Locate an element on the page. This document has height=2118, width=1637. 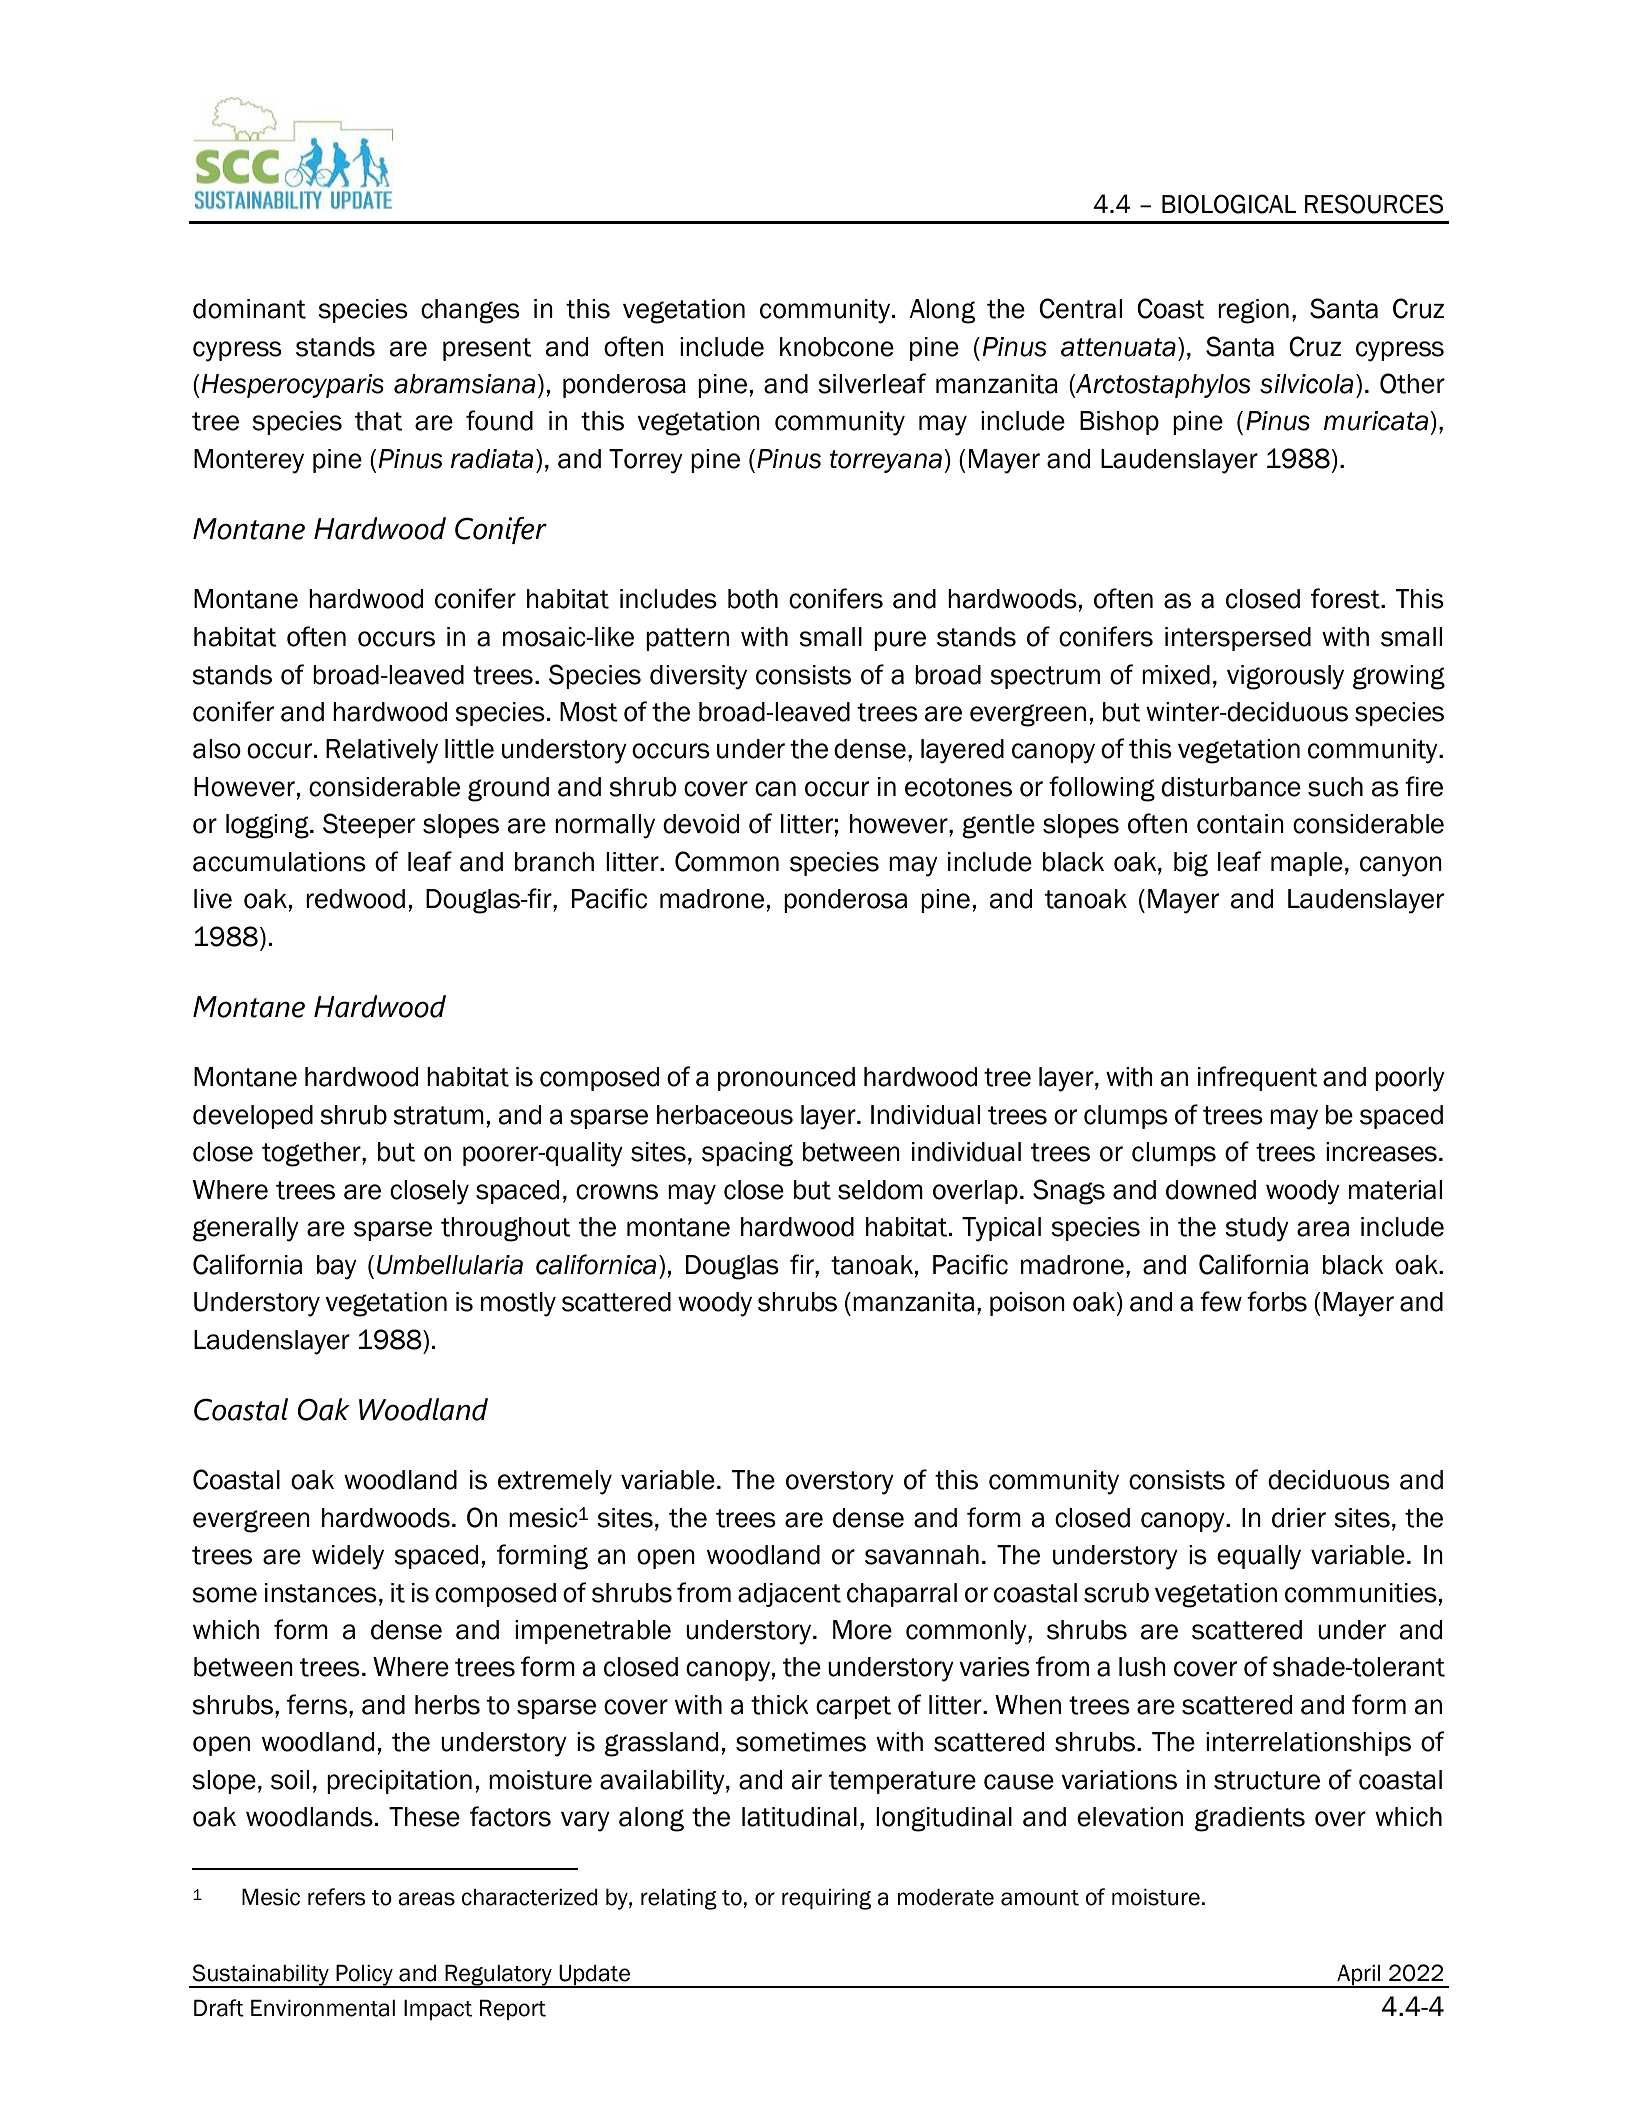
pronounced is located at coordinates (786, 1079).
